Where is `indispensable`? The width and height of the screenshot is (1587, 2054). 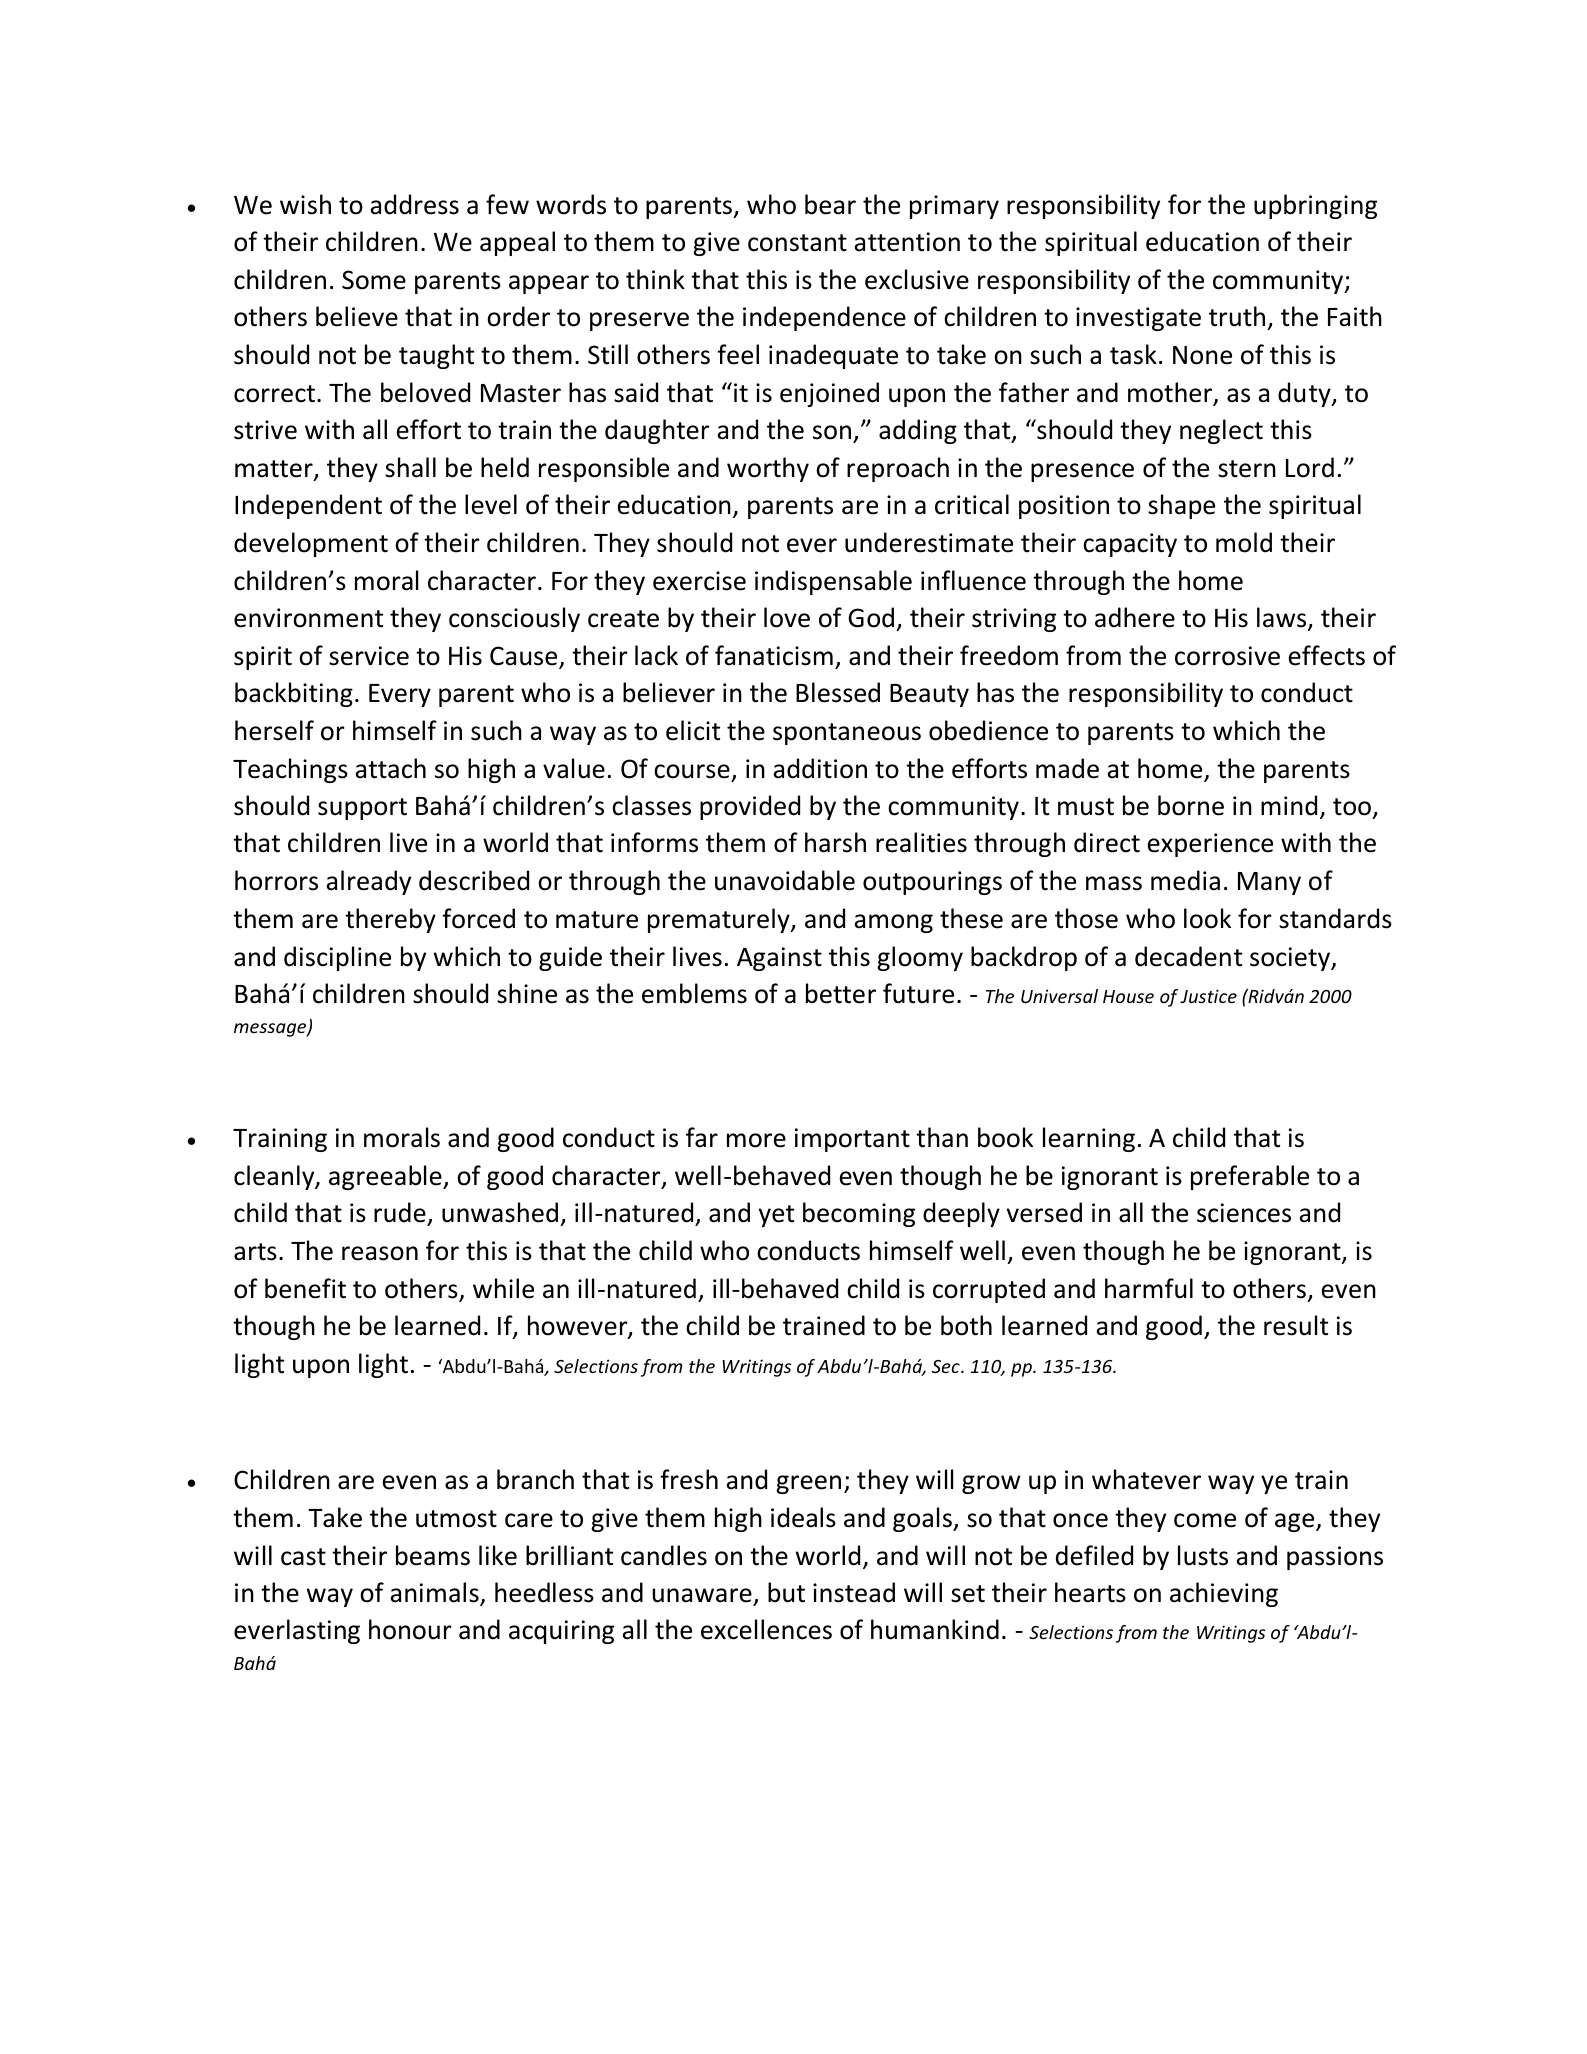 indispensable is located at coordinates (833, 582).
